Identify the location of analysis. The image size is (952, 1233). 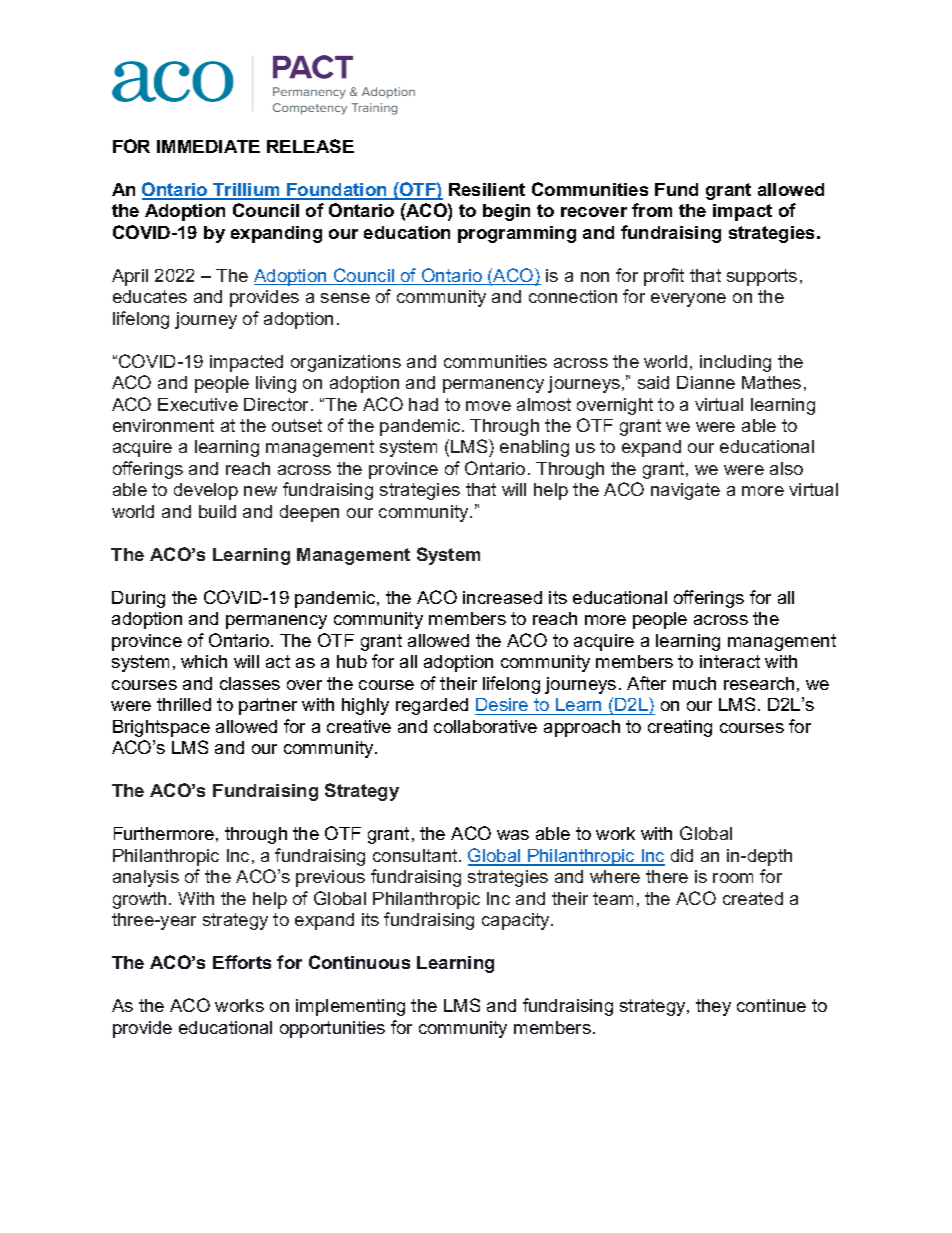
(146, 878).
